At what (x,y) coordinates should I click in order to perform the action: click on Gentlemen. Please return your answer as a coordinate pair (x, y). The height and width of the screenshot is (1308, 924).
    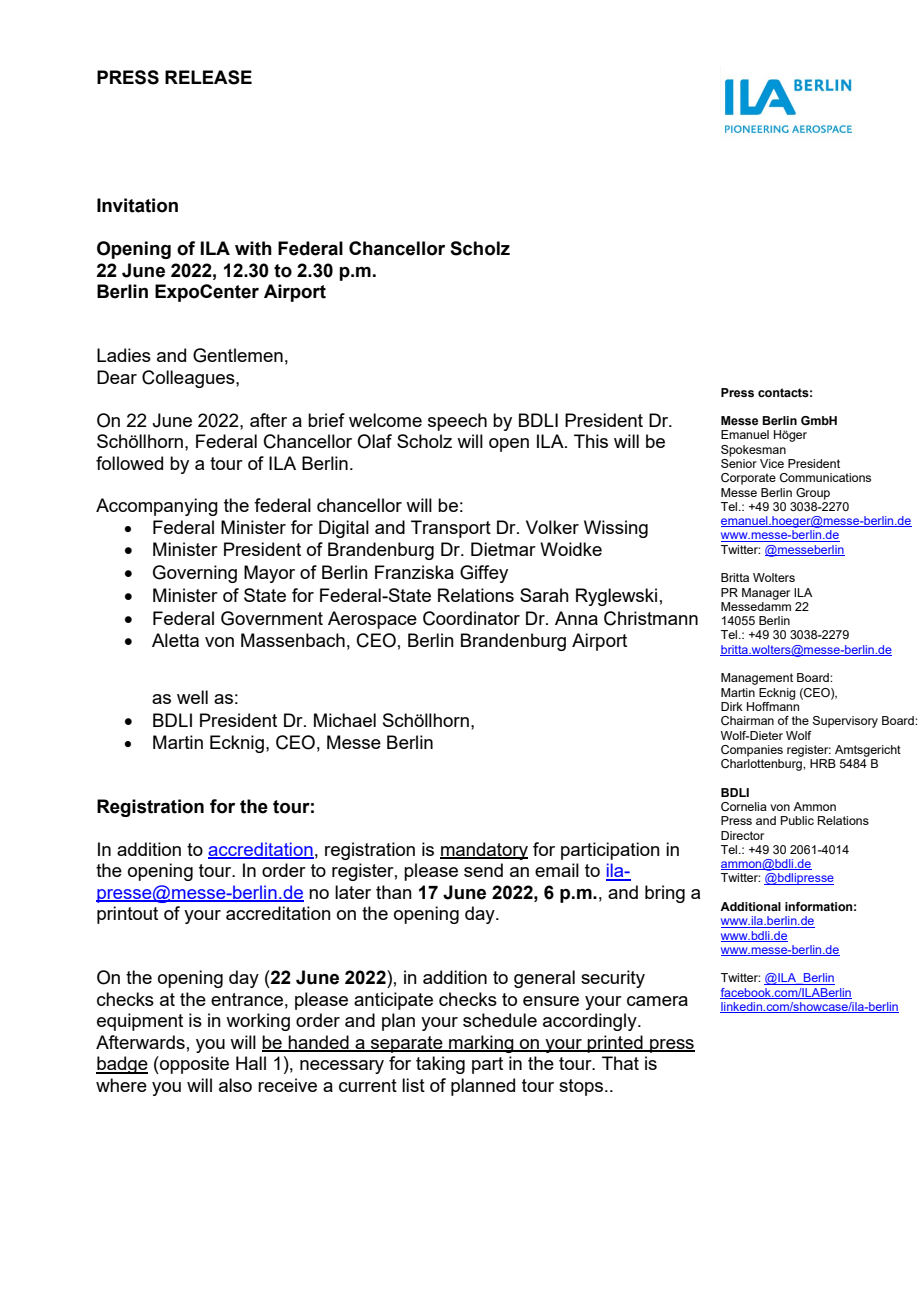
    Looking at the image, I should click on (238, 355).
